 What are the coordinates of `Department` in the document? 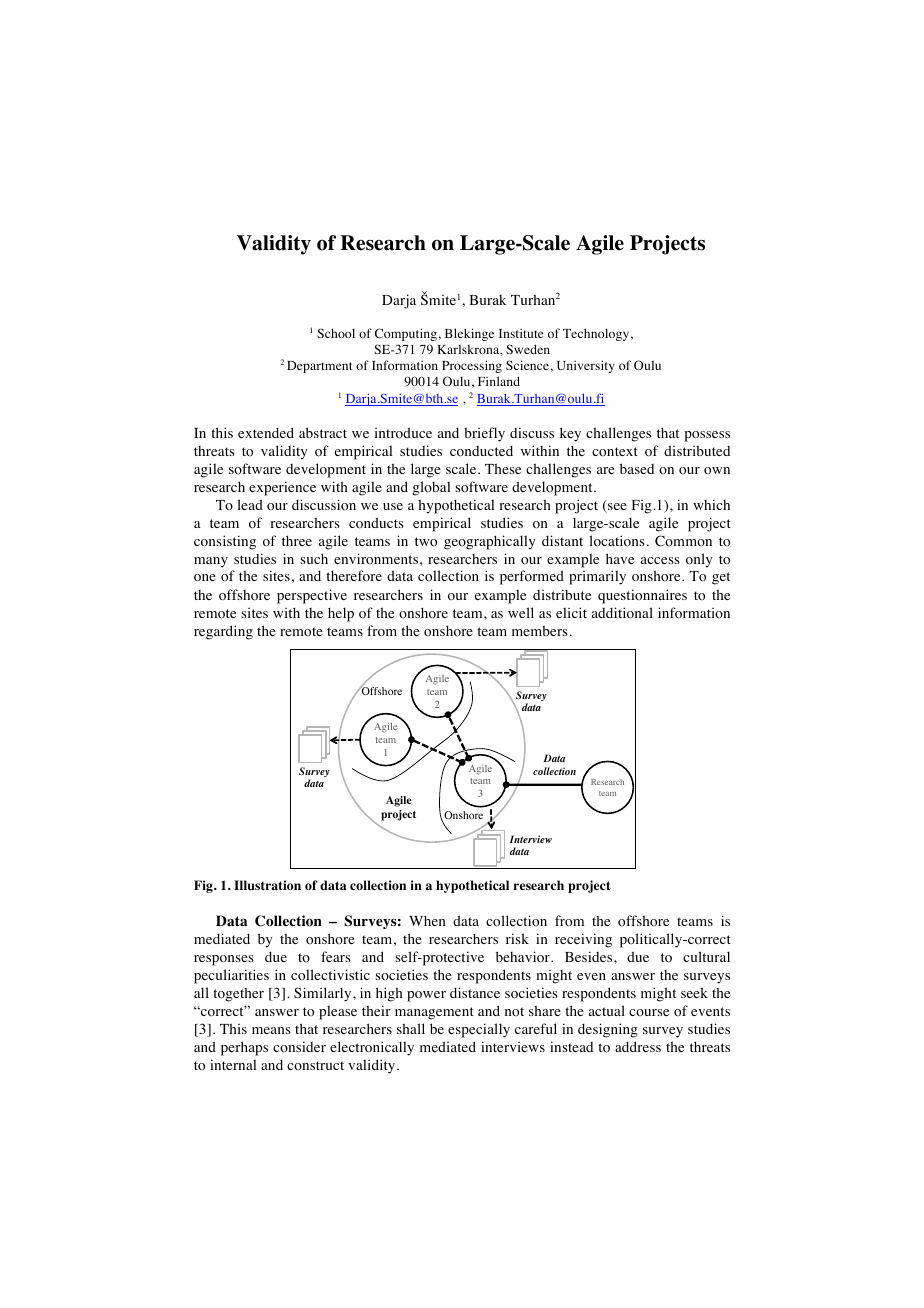 It's located at (320, 367).
